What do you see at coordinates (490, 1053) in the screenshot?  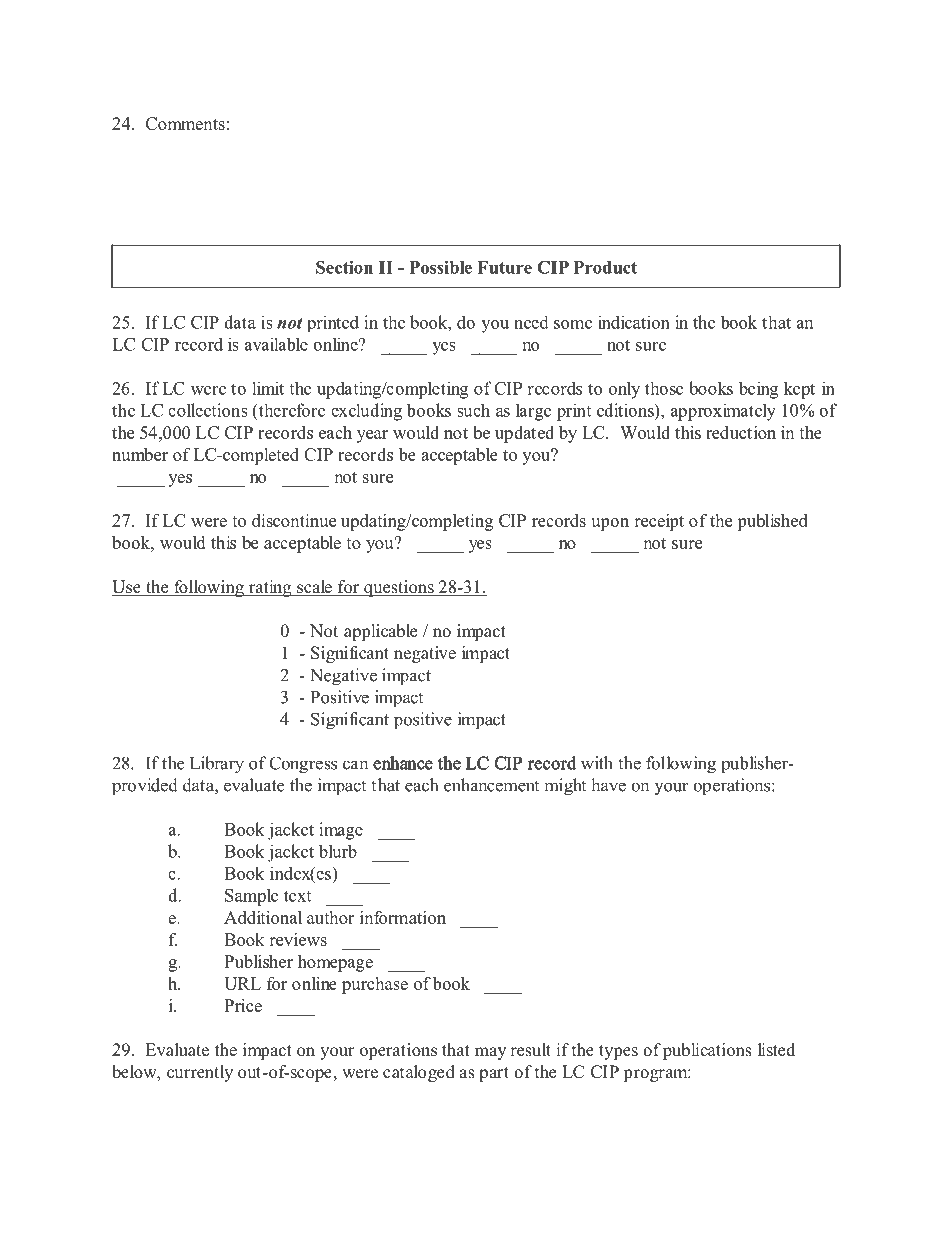 I see `may` at bounding box center [490, 1053].
